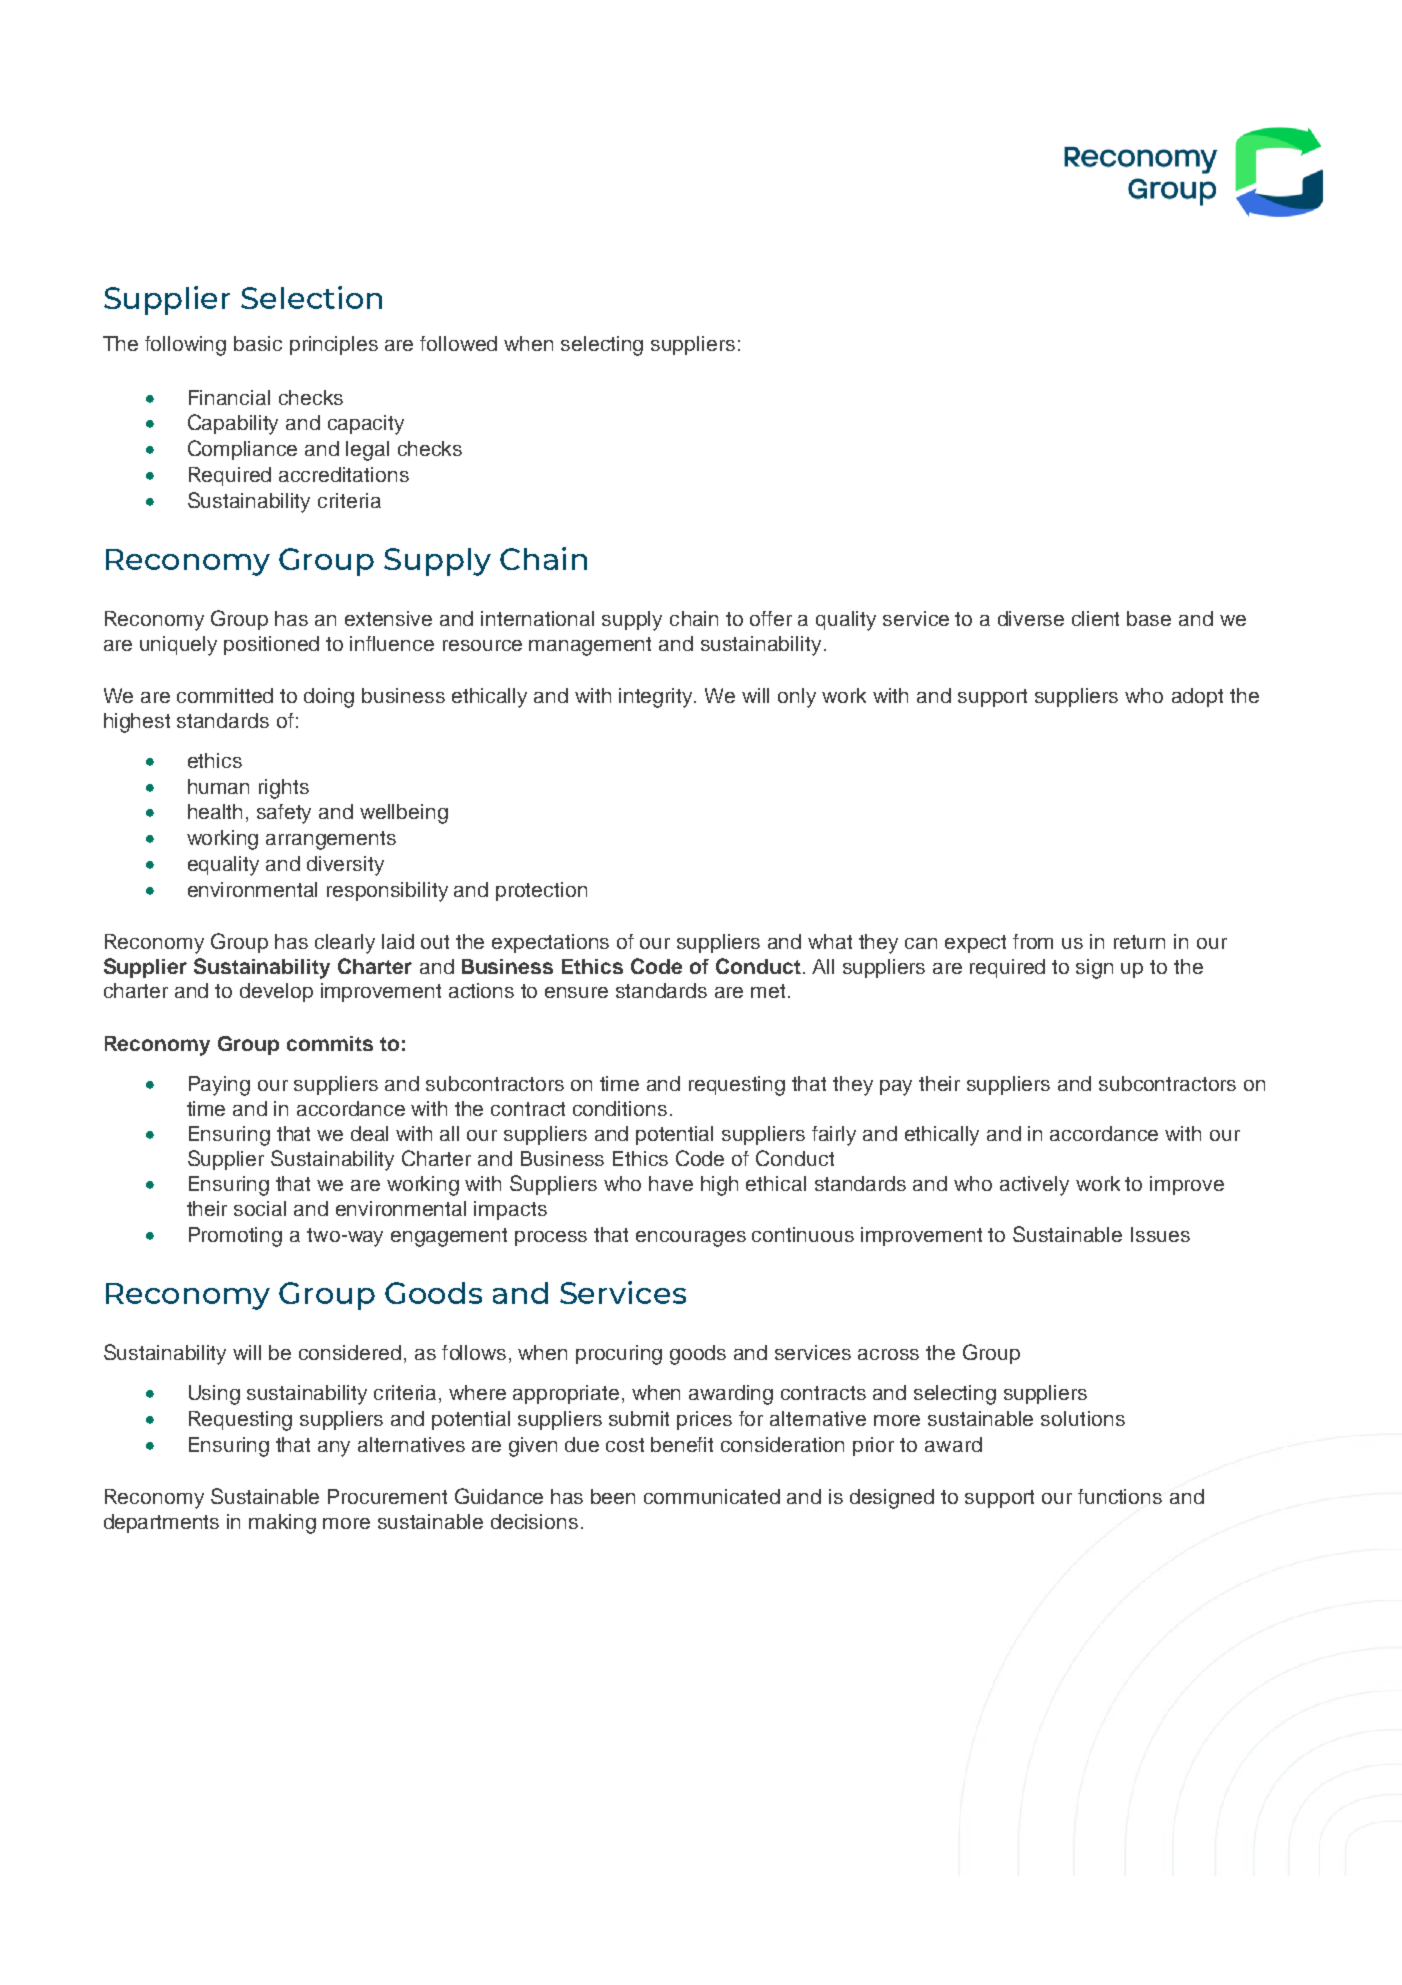  What do you see at coordinates (1197, 697) in the image?
I see `adopt` at bounding box center [1197, 697].
